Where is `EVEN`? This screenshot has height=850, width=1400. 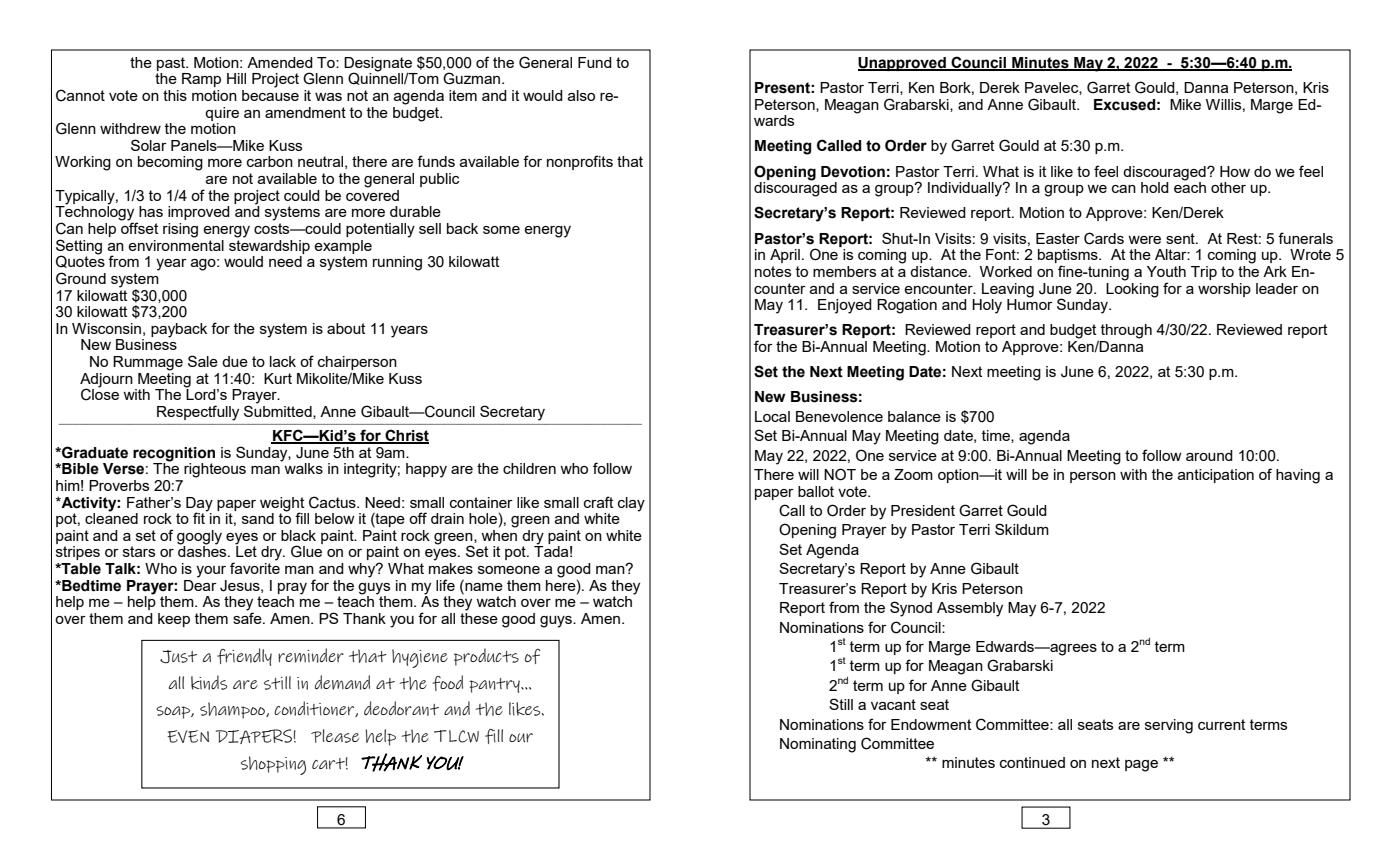
EVEN is located at coordinates (188, 736).
